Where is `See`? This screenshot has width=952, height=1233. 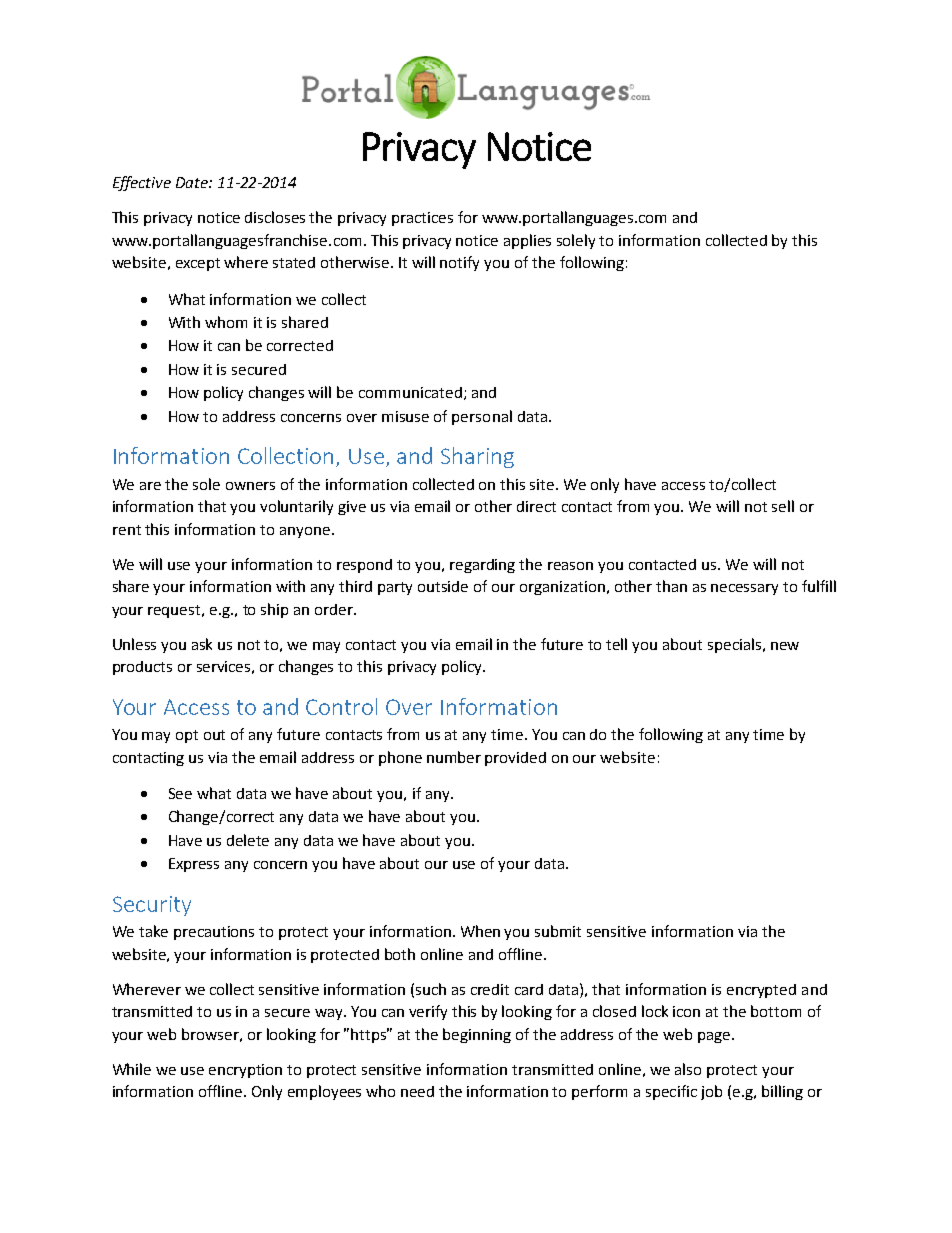
See is located at coordinates (180, 793).
